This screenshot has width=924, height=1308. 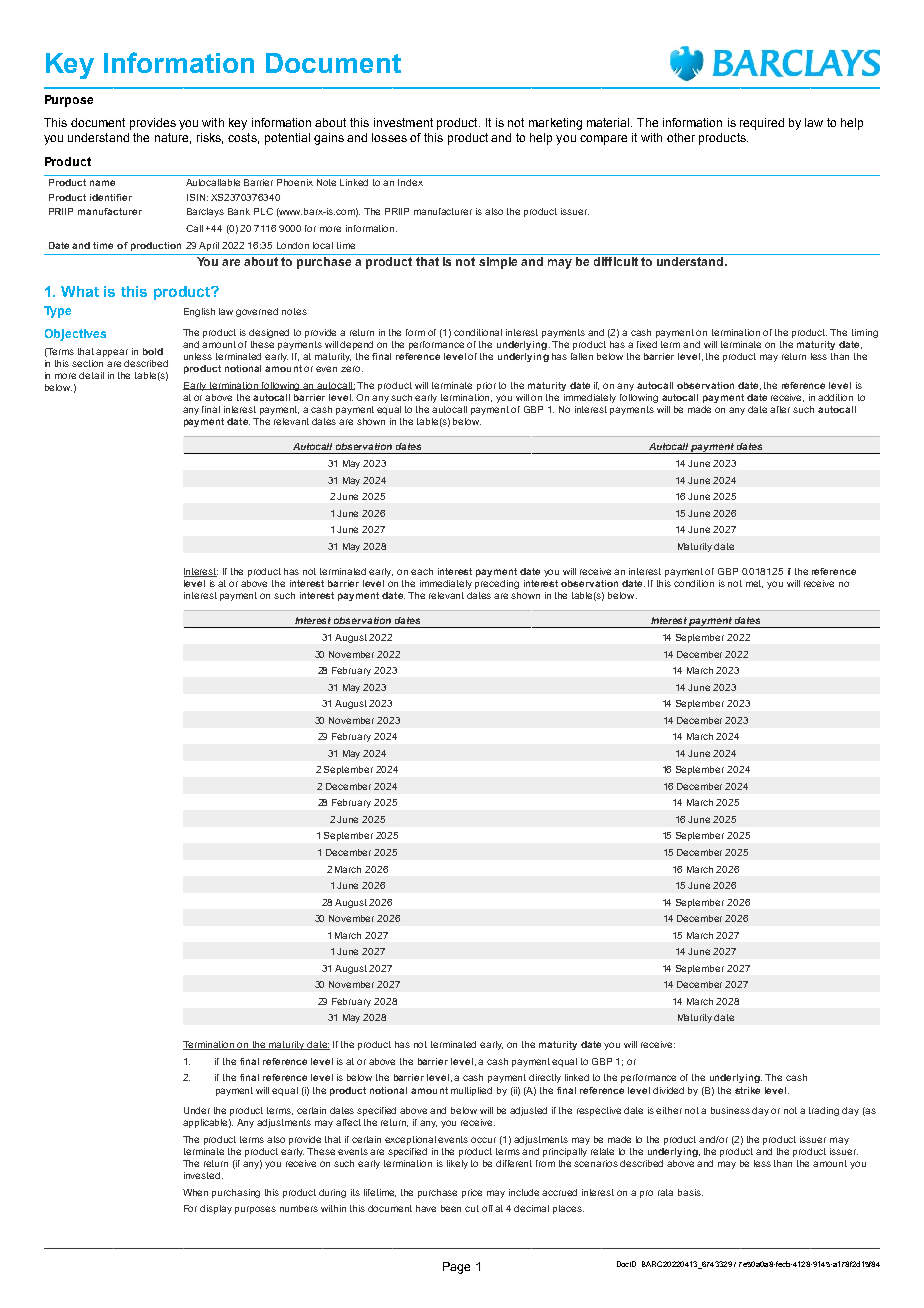 I want to click on required, so click(x=762, y=124).
